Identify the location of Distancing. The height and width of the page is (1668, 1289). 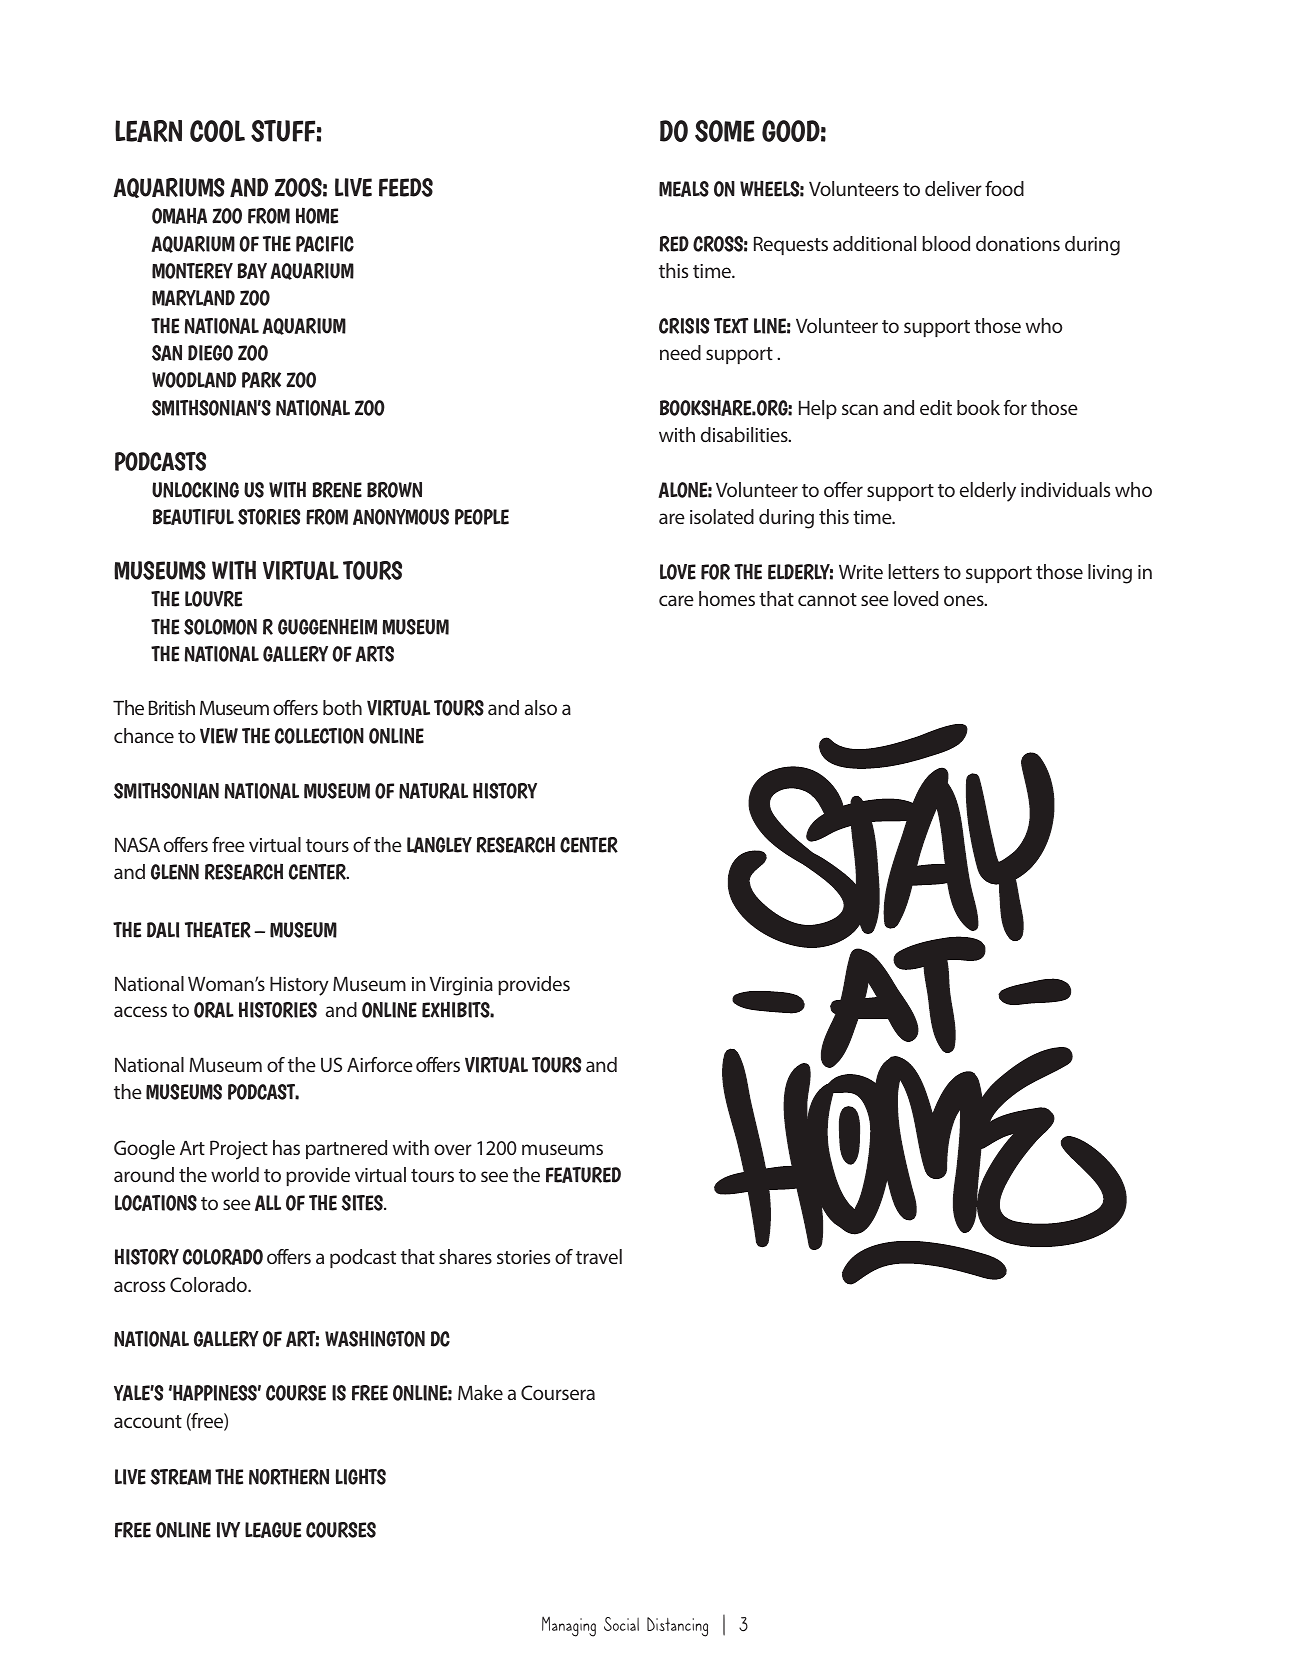
(677, 1627).
